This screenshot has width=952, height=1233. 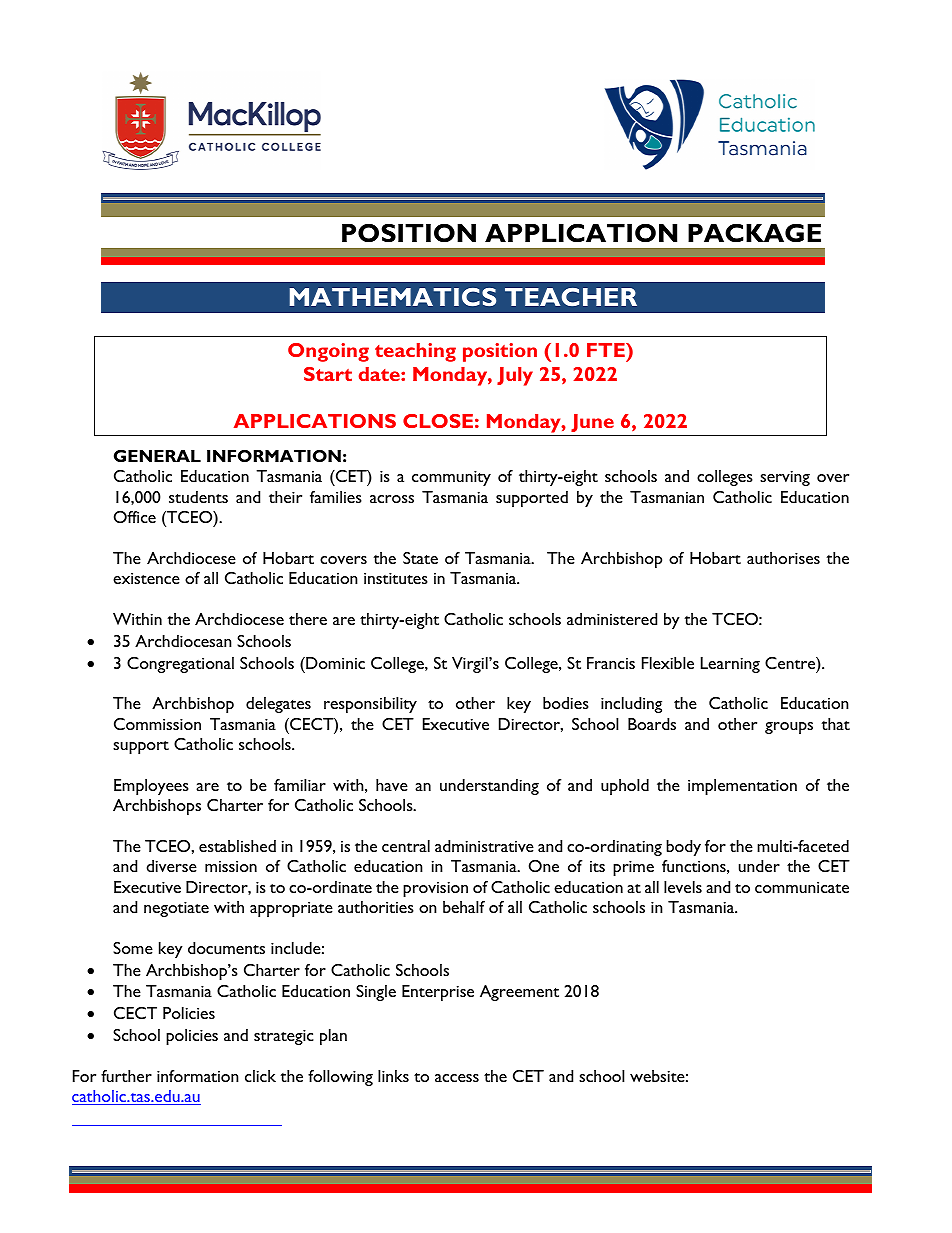 I want to click on MATHEMATICS, so click(x=393, y=297).
